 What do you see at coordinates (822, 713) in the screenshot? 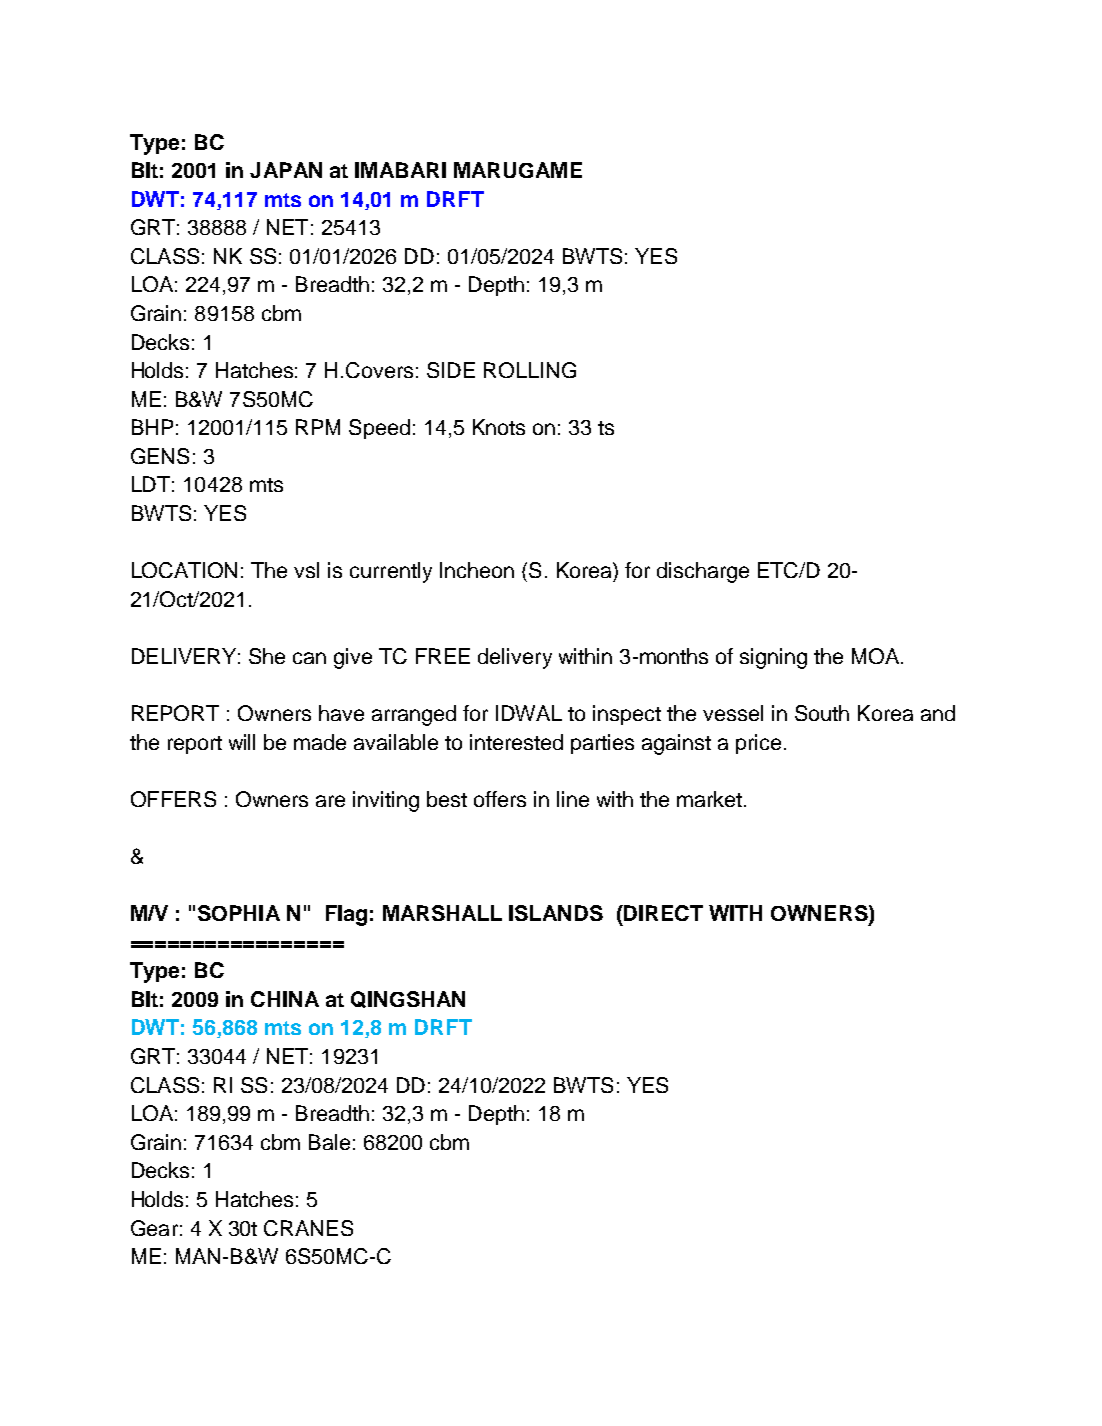
I see `South` at bounding box center [822, 713].
